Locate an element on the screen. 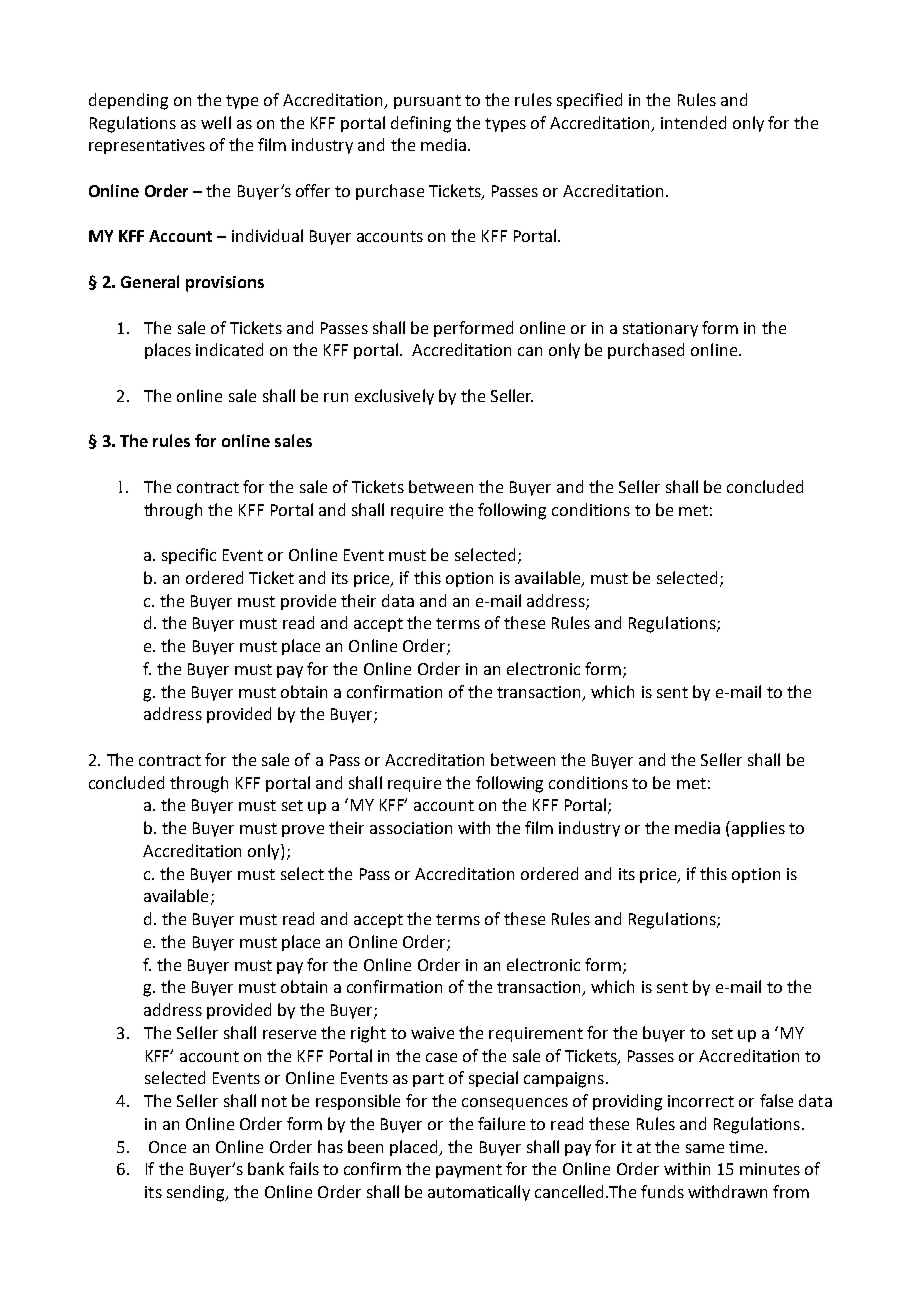 The image size is (924, 1308). applies is located at coordinates (758, 829).
